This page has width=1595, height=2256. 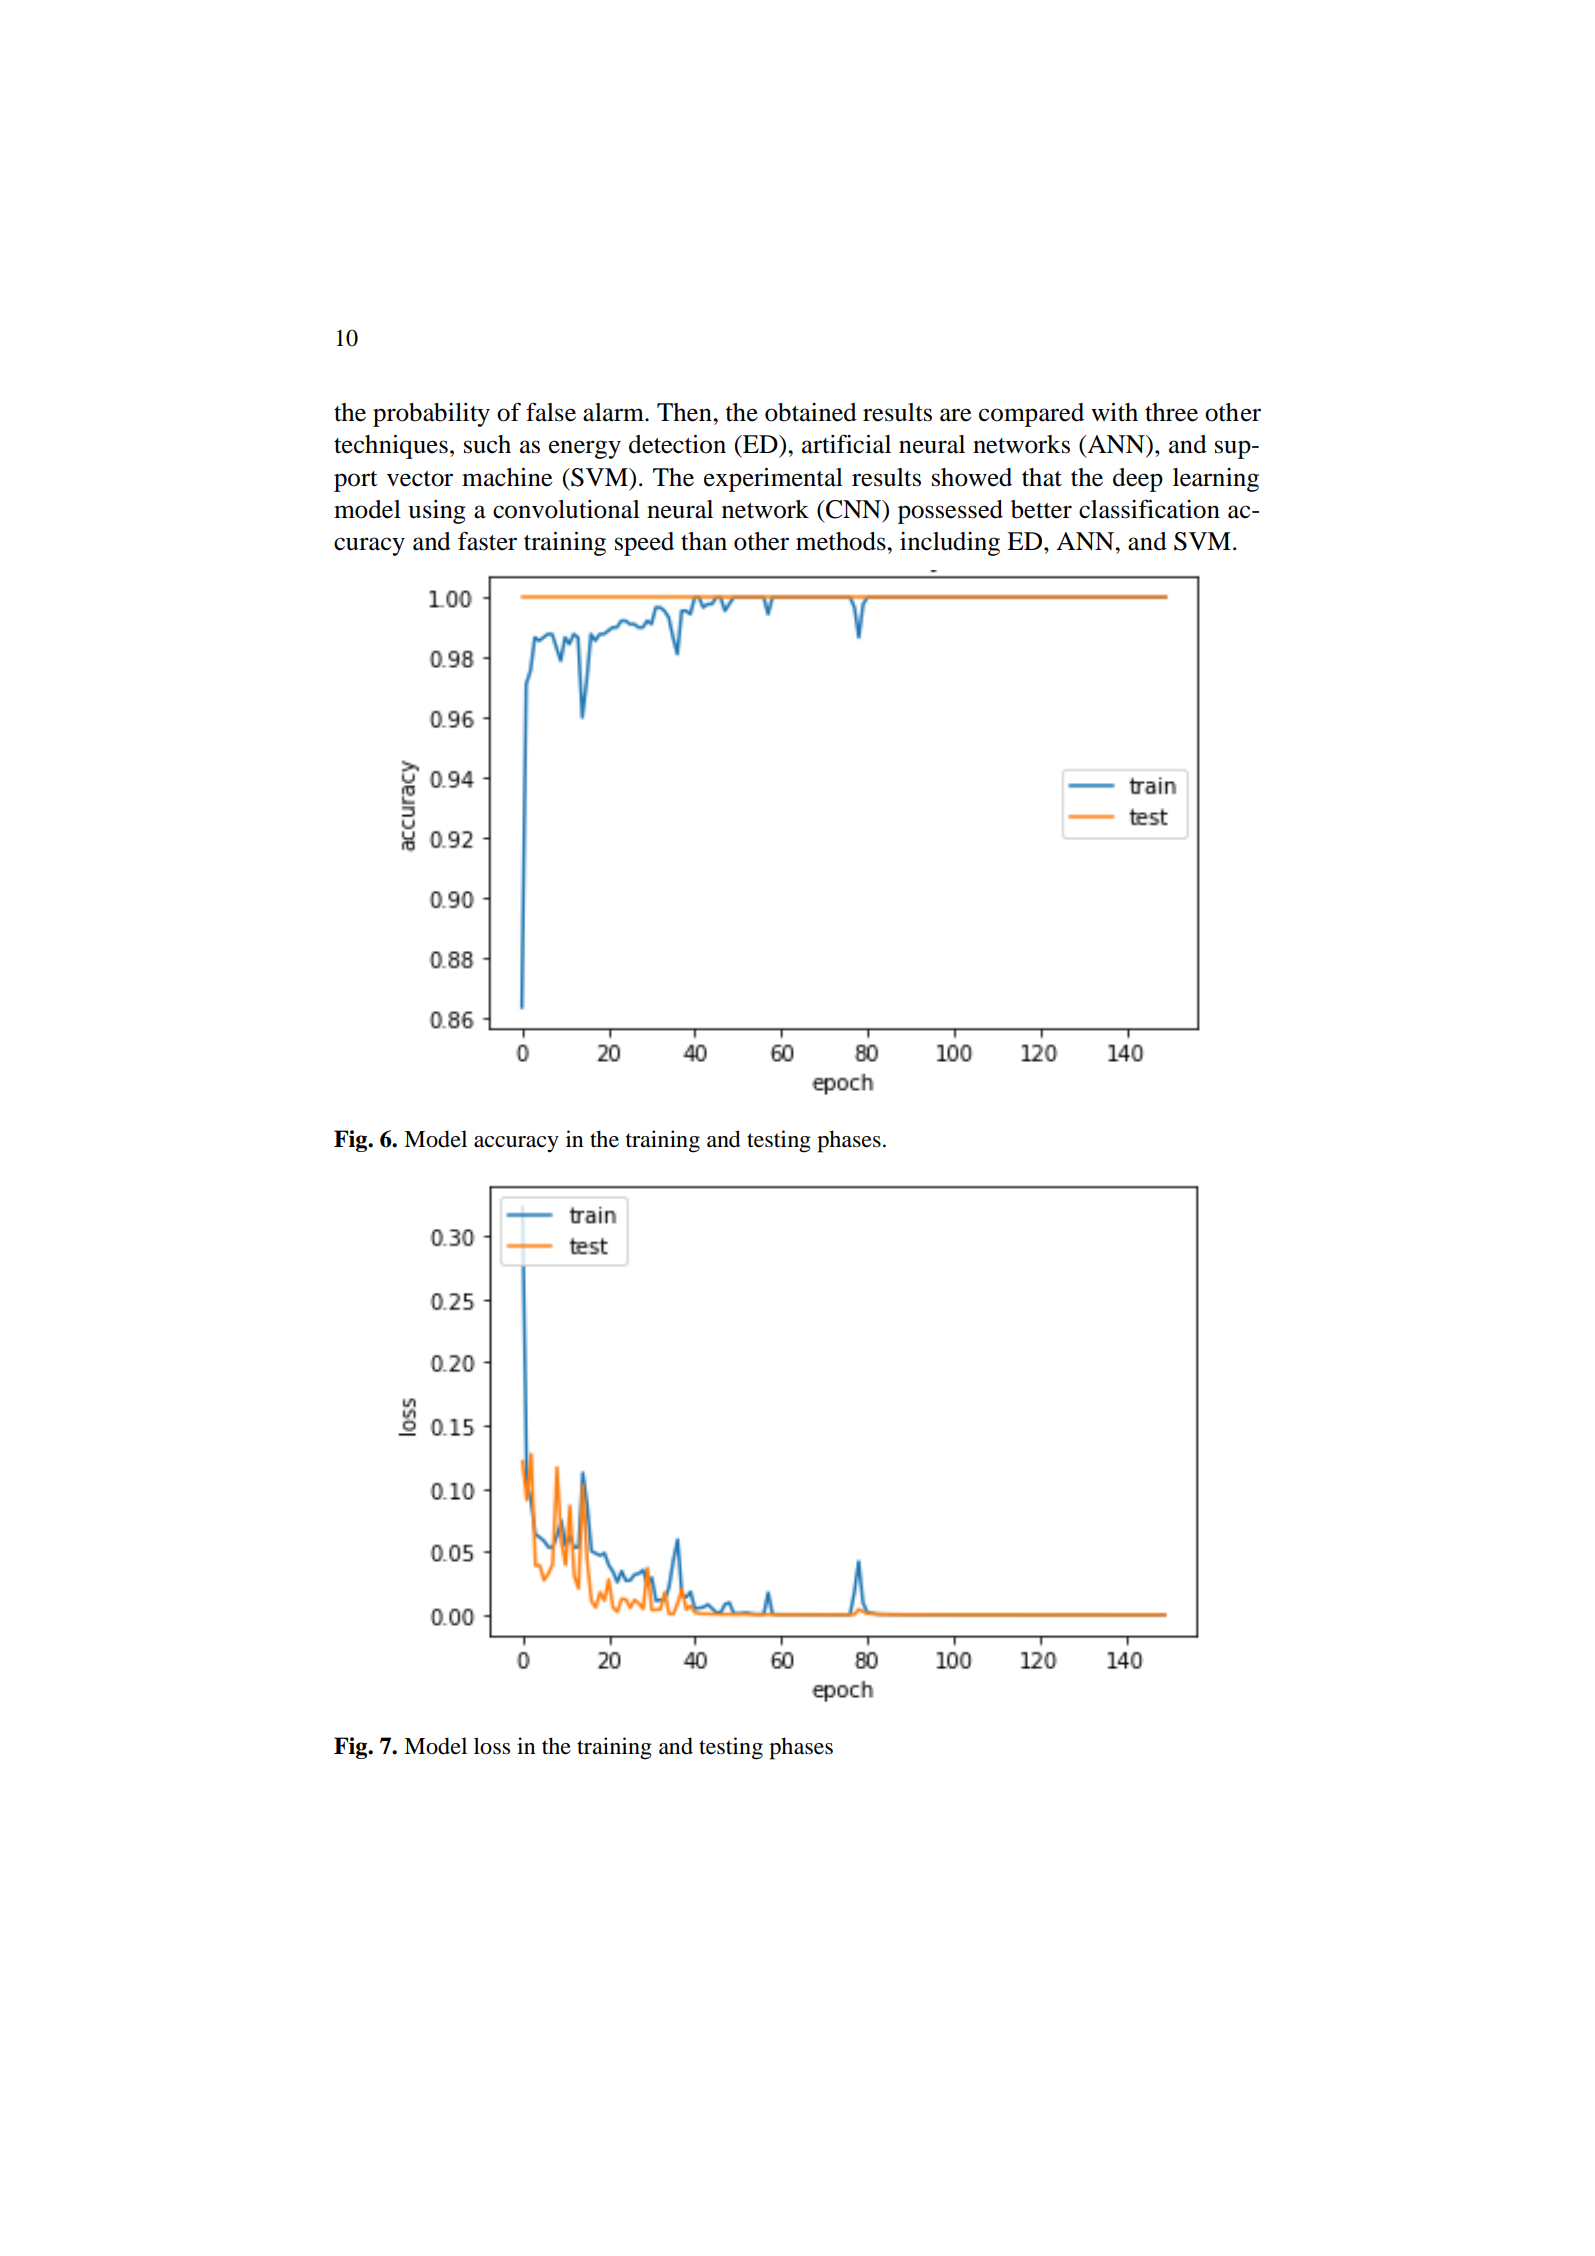 What do you see at coordinates (1041, 509) in the page?
I see `better` at bounding box center [1041, 509].
